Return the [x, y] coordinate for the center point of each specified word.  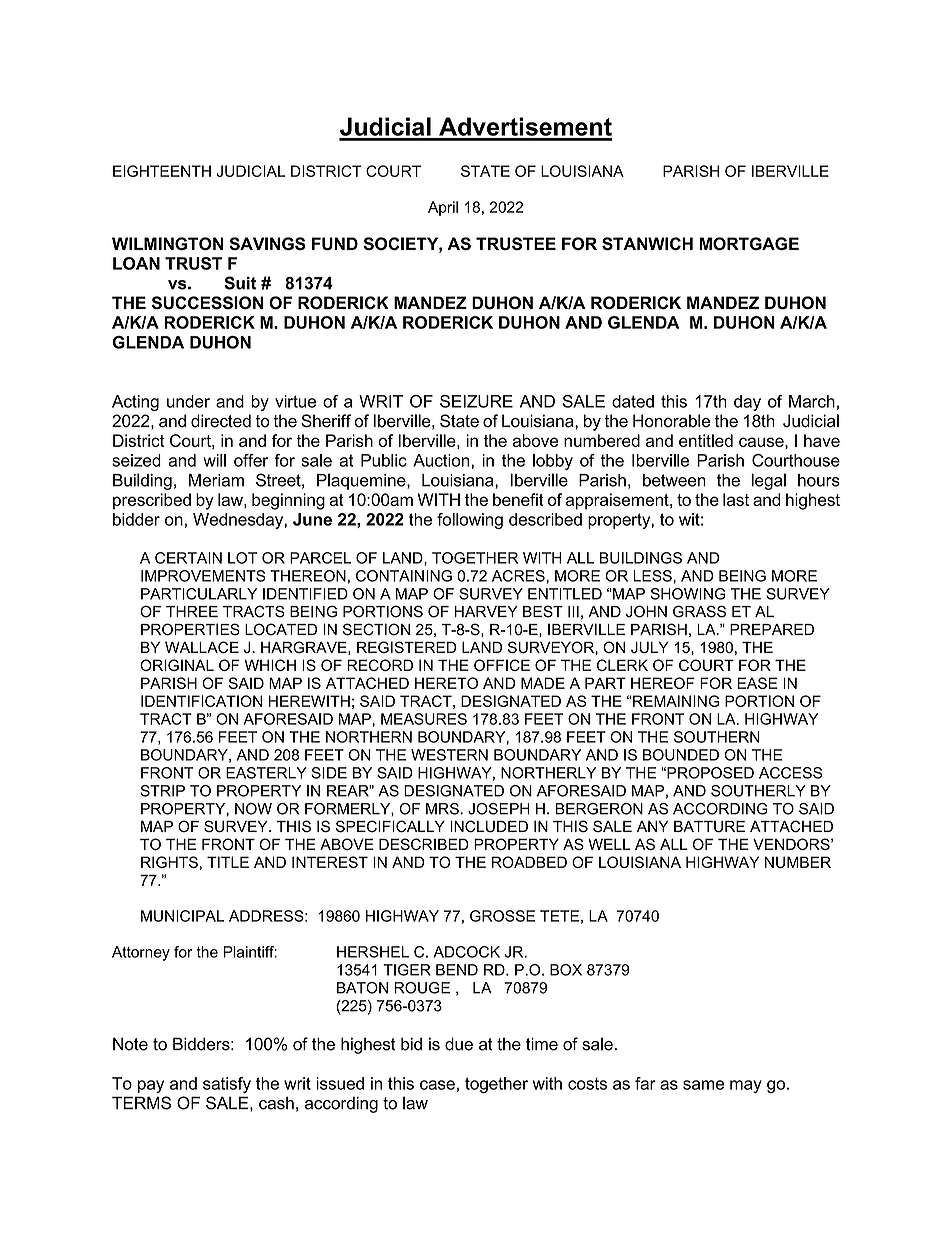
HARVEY [486, 611]
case [437, 1085]
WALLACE [202, 647]
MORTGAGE [749, 244]
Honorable [671, 421]
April [443, 208]
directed [221, 421]
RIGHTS [169, 862]
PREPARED [772, 629]
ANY [652, 826]
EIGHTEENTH [162, 171]
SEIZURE [476, 401]
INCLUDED [489, 826]
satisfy [227, 1085]
